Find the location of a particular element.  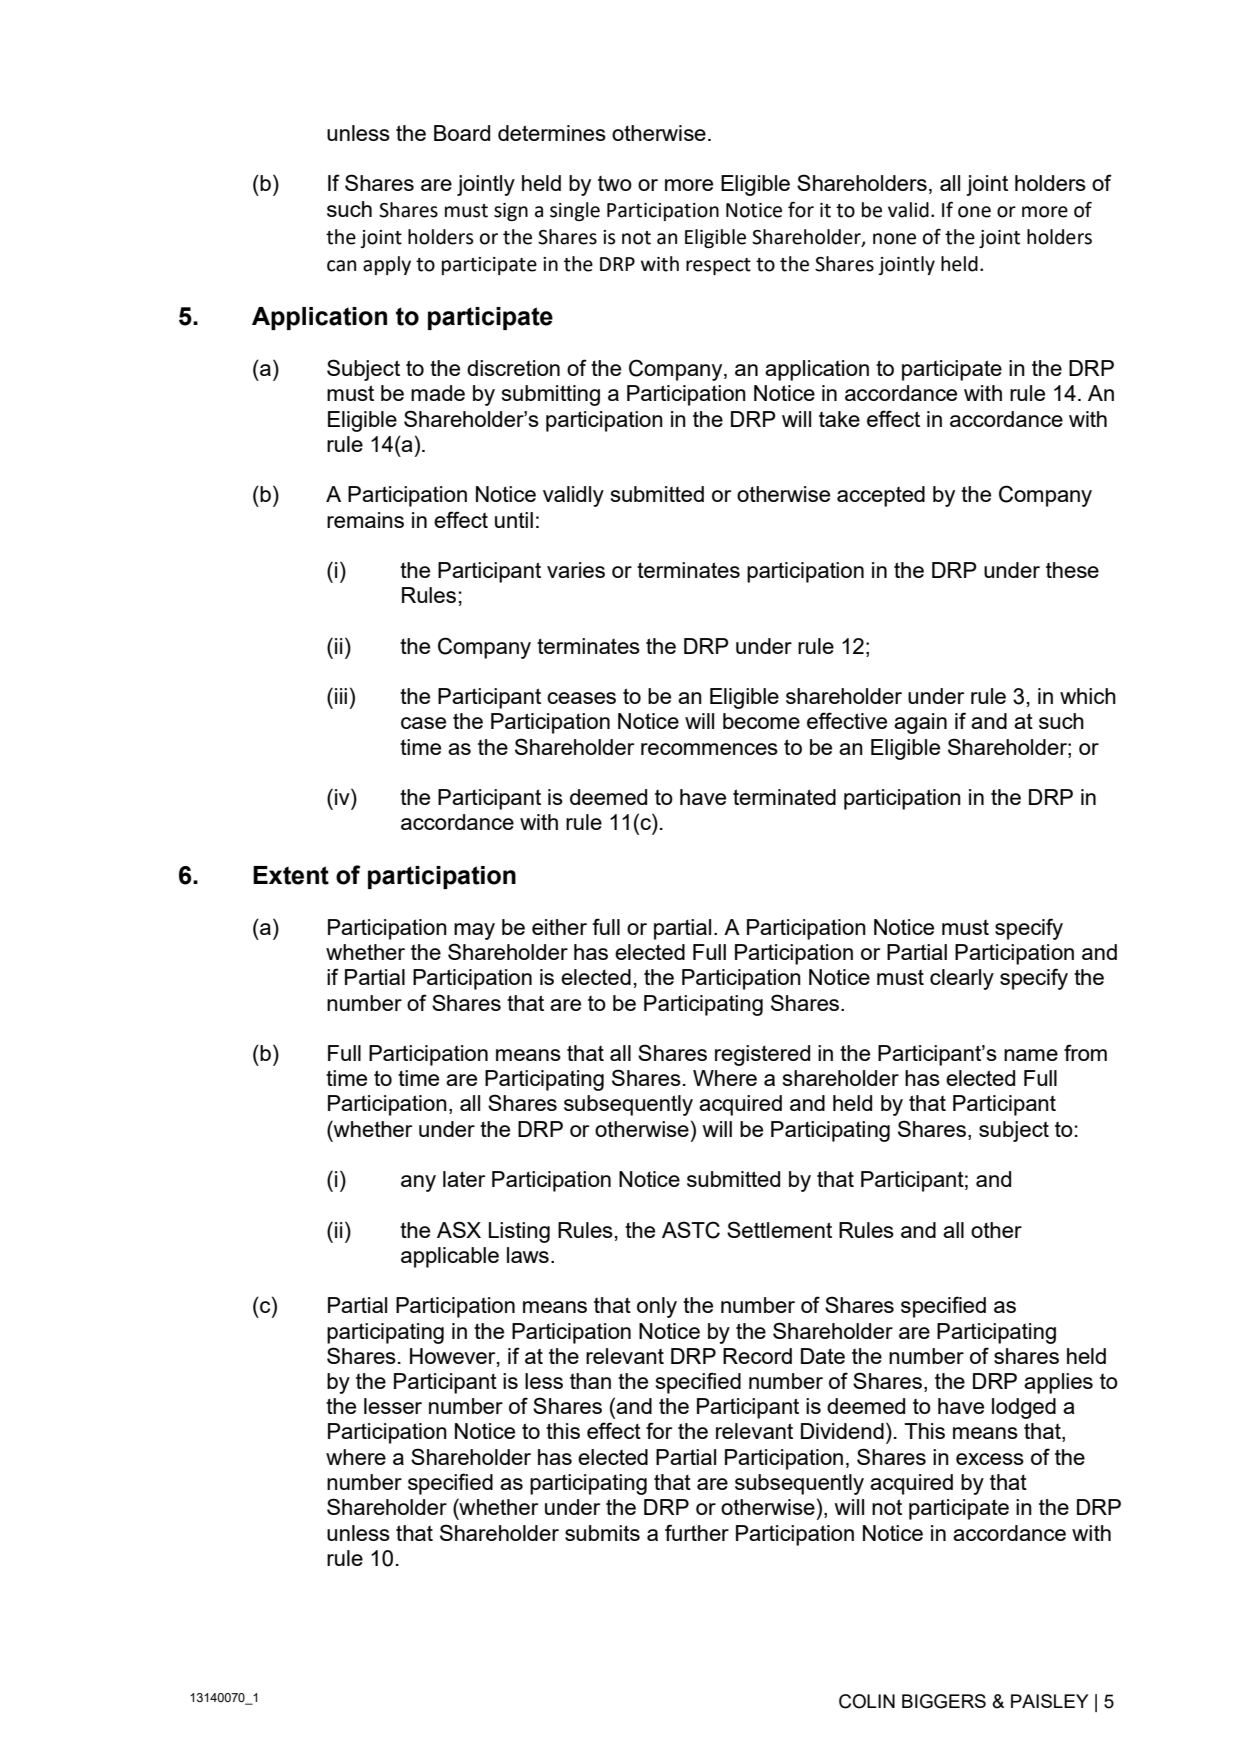

clearly is located at coordinates (962, 979).
